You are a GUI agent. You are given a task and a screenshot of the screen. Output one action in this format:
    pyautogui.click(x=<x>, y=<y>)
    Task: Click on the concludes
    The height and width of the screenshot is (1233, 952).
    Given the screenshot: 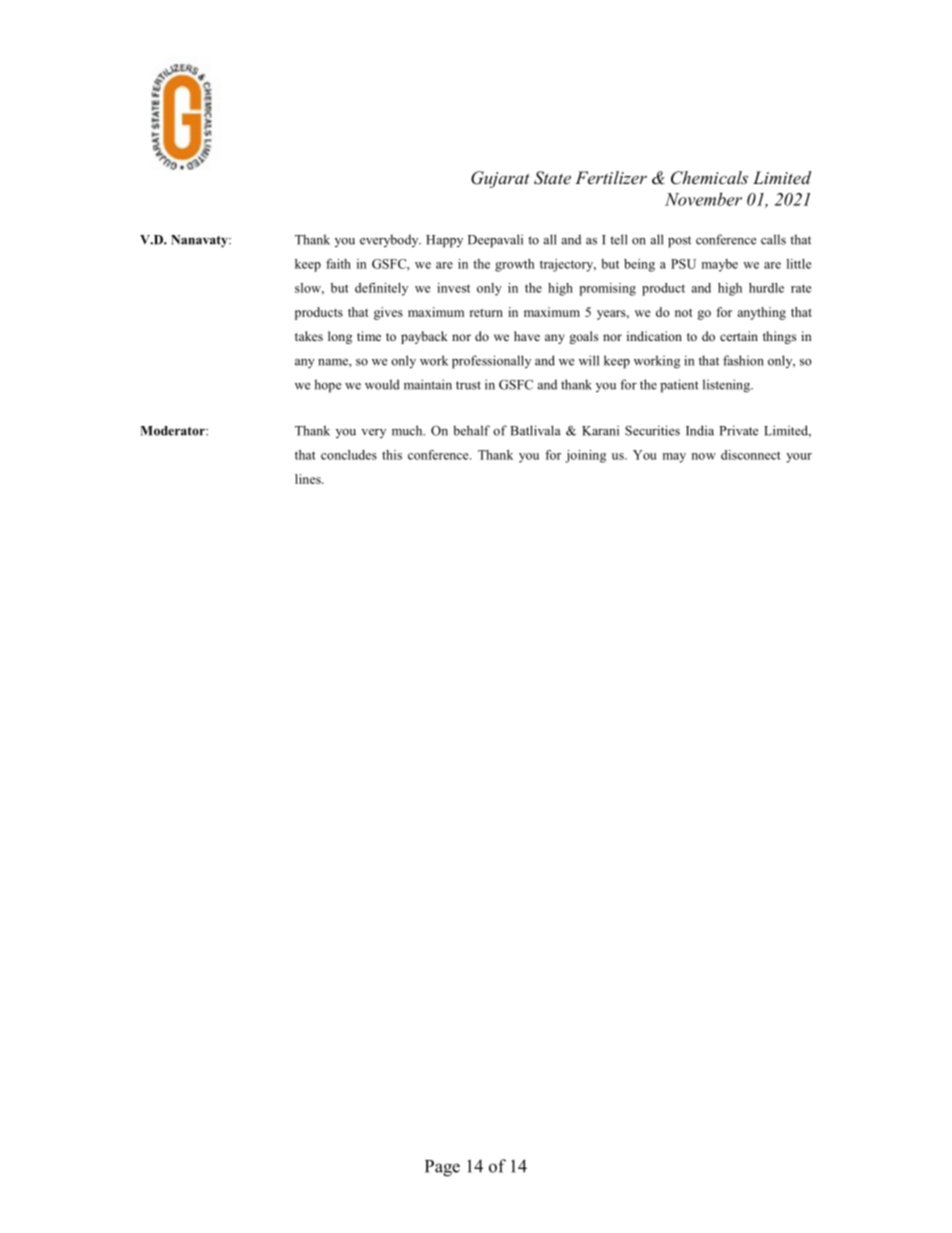 What is the action you would take?
    pyautogui.click(x=349, y=455)
